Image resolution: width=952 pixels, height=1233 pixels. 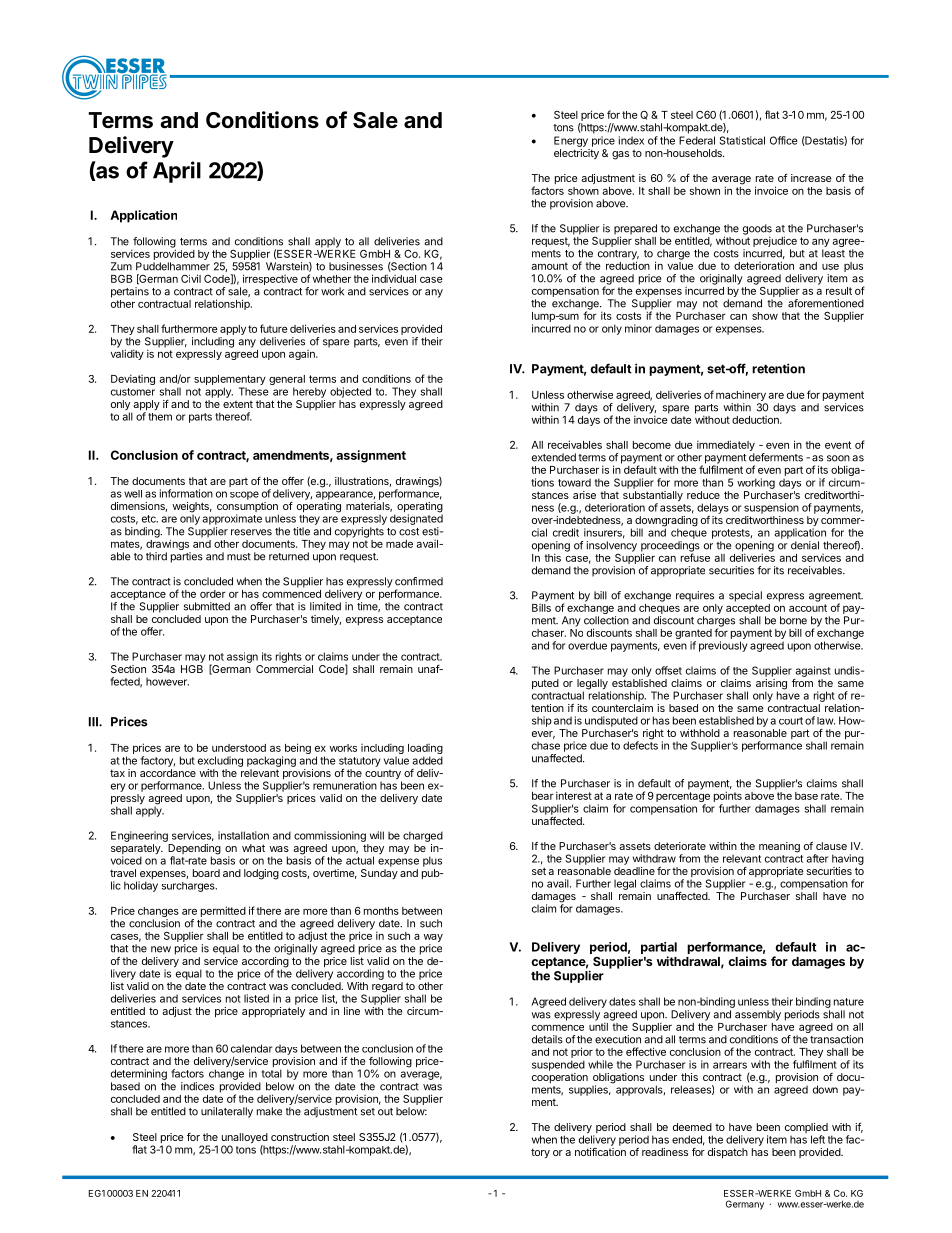 I want to click on Statistical, so click(x=742, y=140).
